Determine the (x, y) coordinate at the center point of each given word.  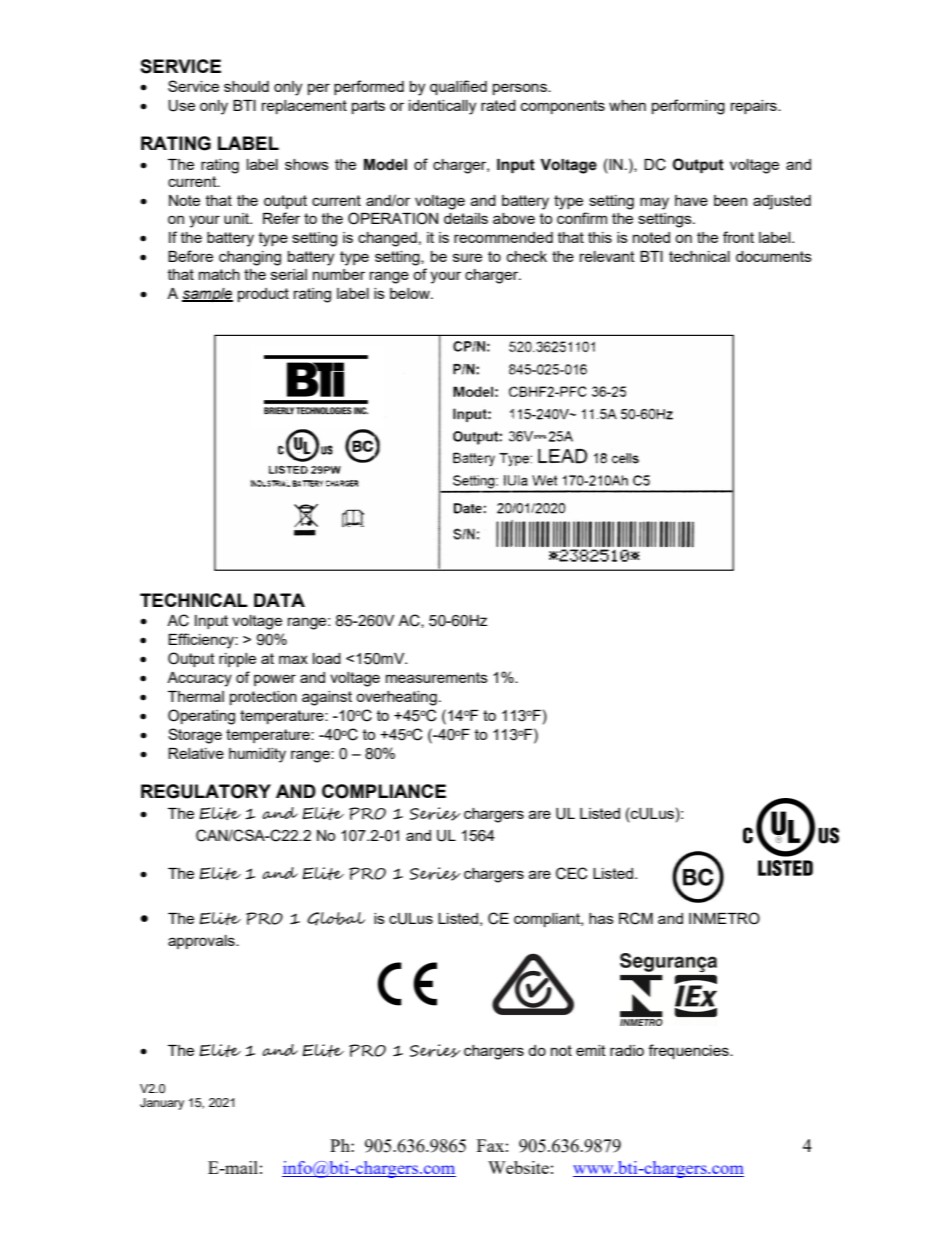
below (411, 293)
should (246, 86)
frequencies (689, 1051)
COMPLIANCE (384, 791)
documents (774, 256)
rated (498, 105)
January (162, 1104)
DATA (279, 600)
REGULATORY (206, 791)
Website (518, 1167)
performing (688, 107)
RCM (636, 918)
